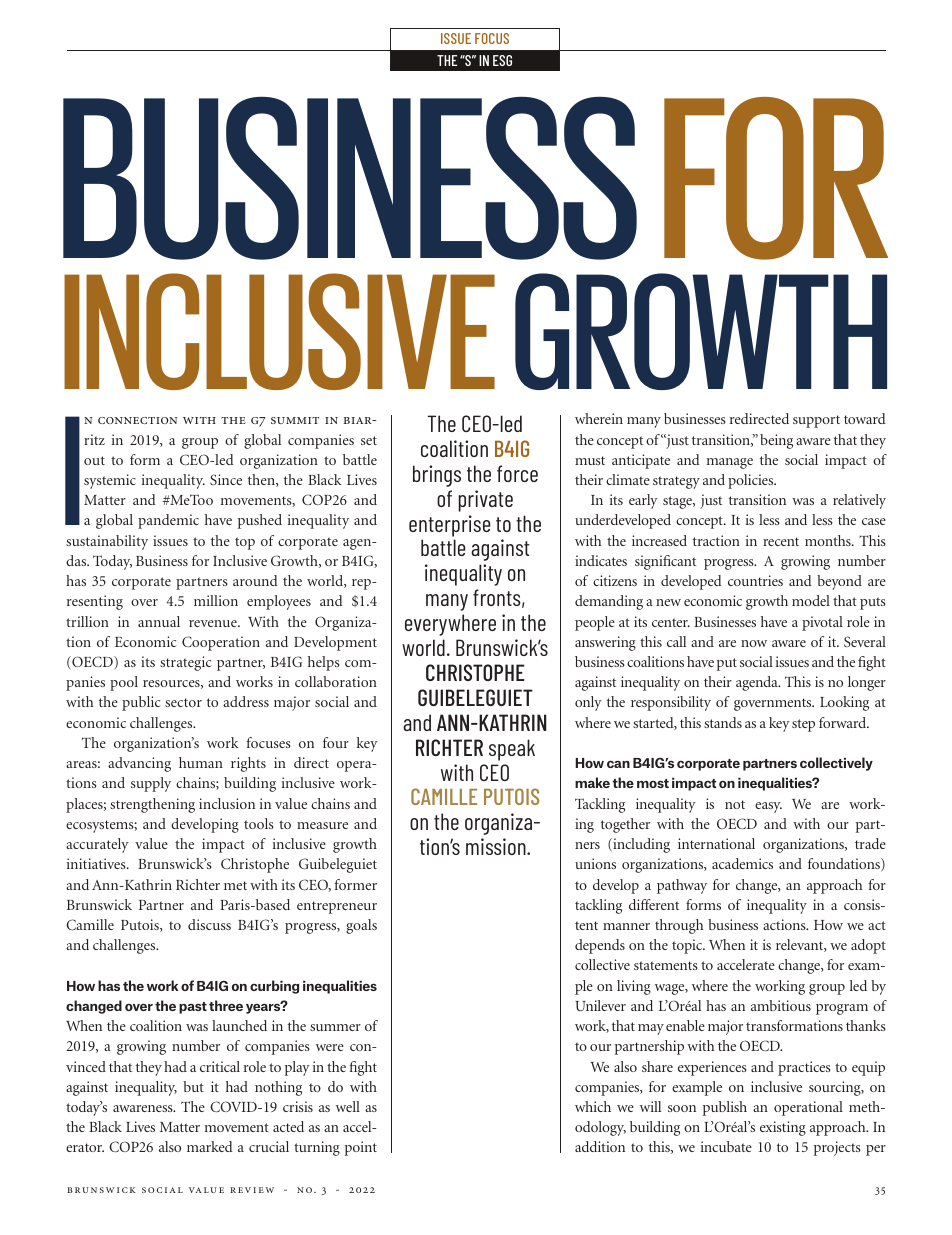 This screenshot has width=952, height=1235. I want to click on people, so click(595, 623).
